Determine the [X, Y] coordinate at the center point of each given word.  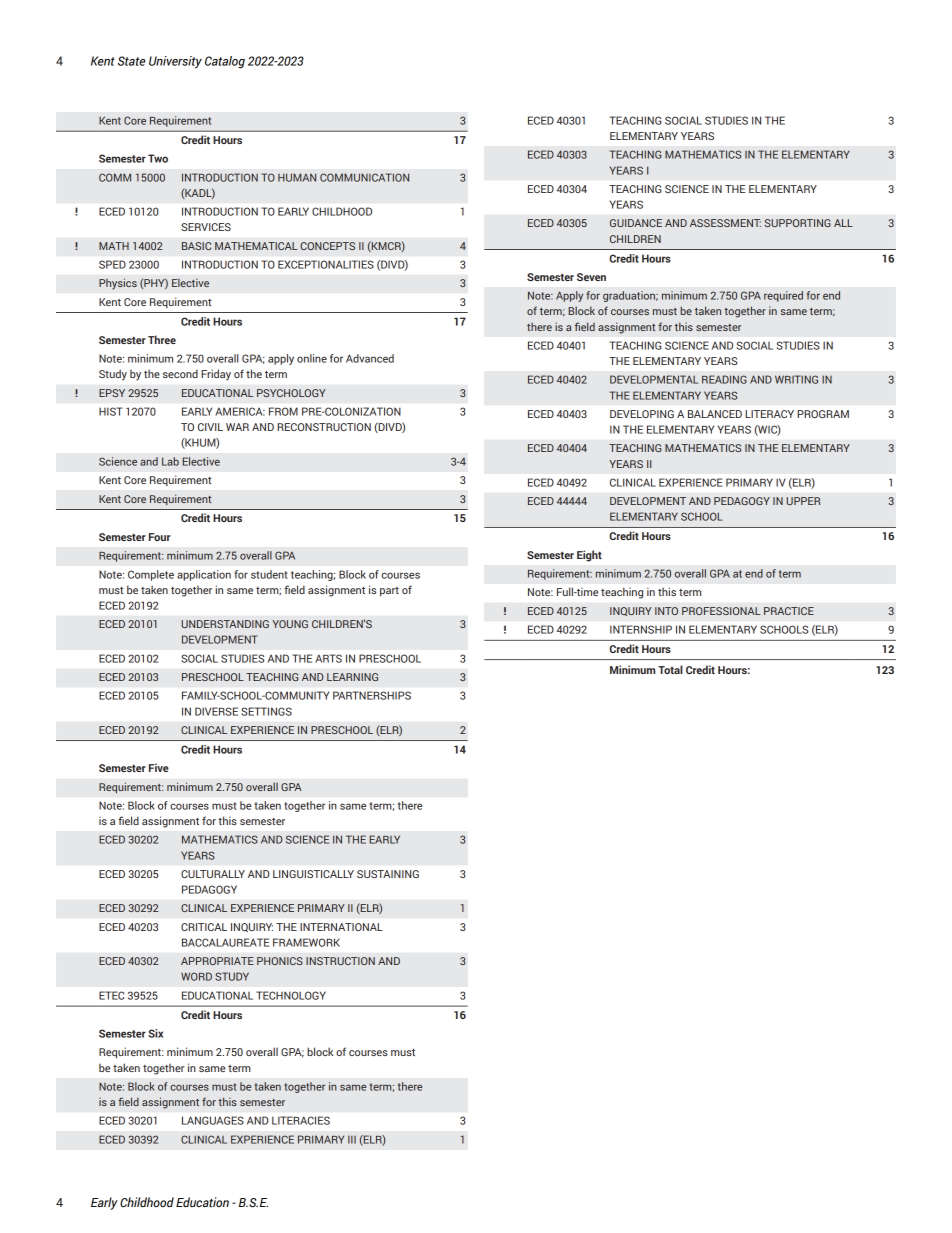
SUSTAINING [388, 874]
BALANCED [715, 414]
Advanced [370, 358]
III [352, 1140]
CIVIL [210, 427]
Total [670, 669]
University [175, 62]
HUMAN [297, 177]
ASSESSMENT [725, 223]
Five [159, 767]
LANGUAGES [213, 1120]
